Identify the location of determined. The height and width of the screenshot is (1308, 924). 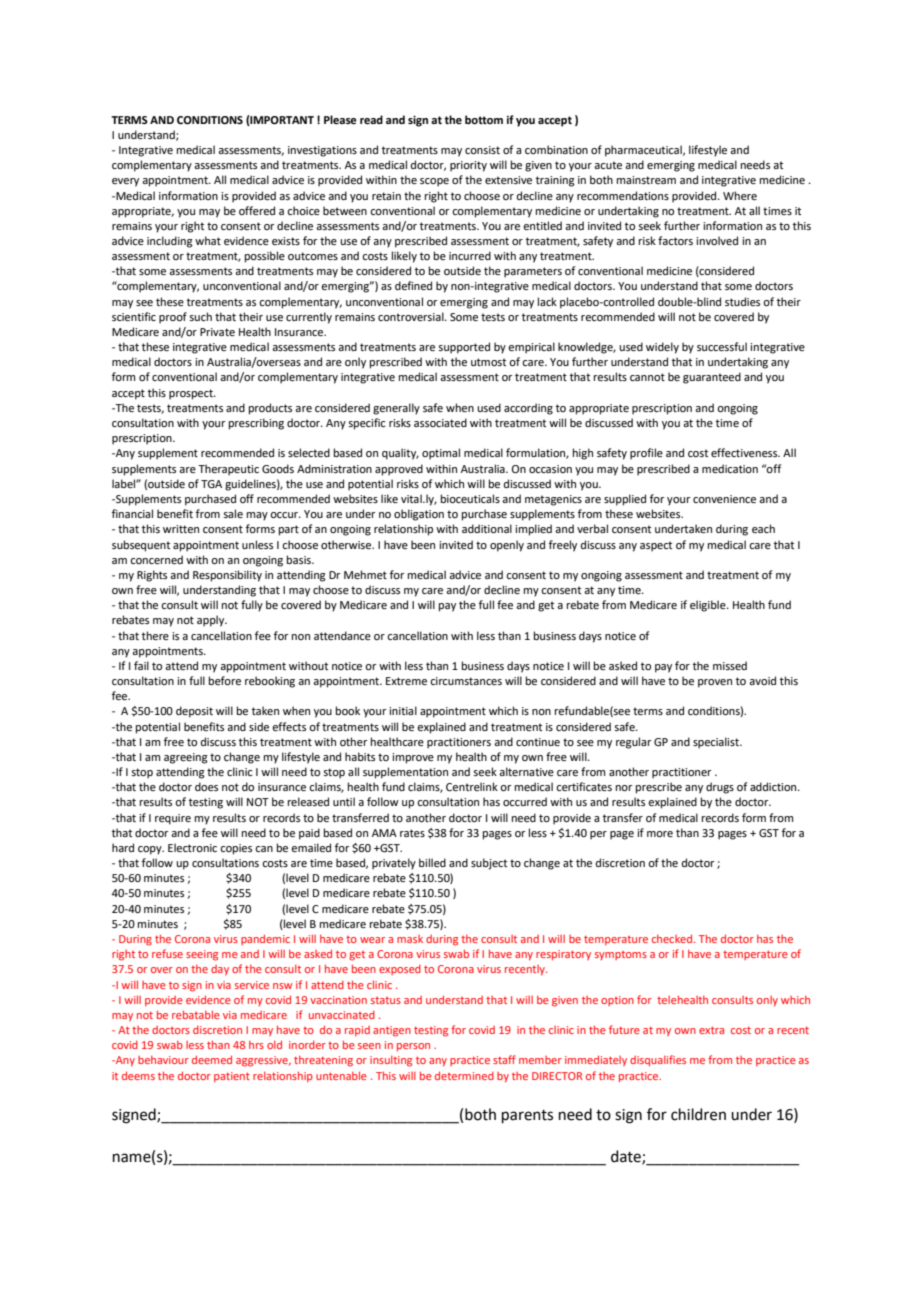
(464, 1075).
